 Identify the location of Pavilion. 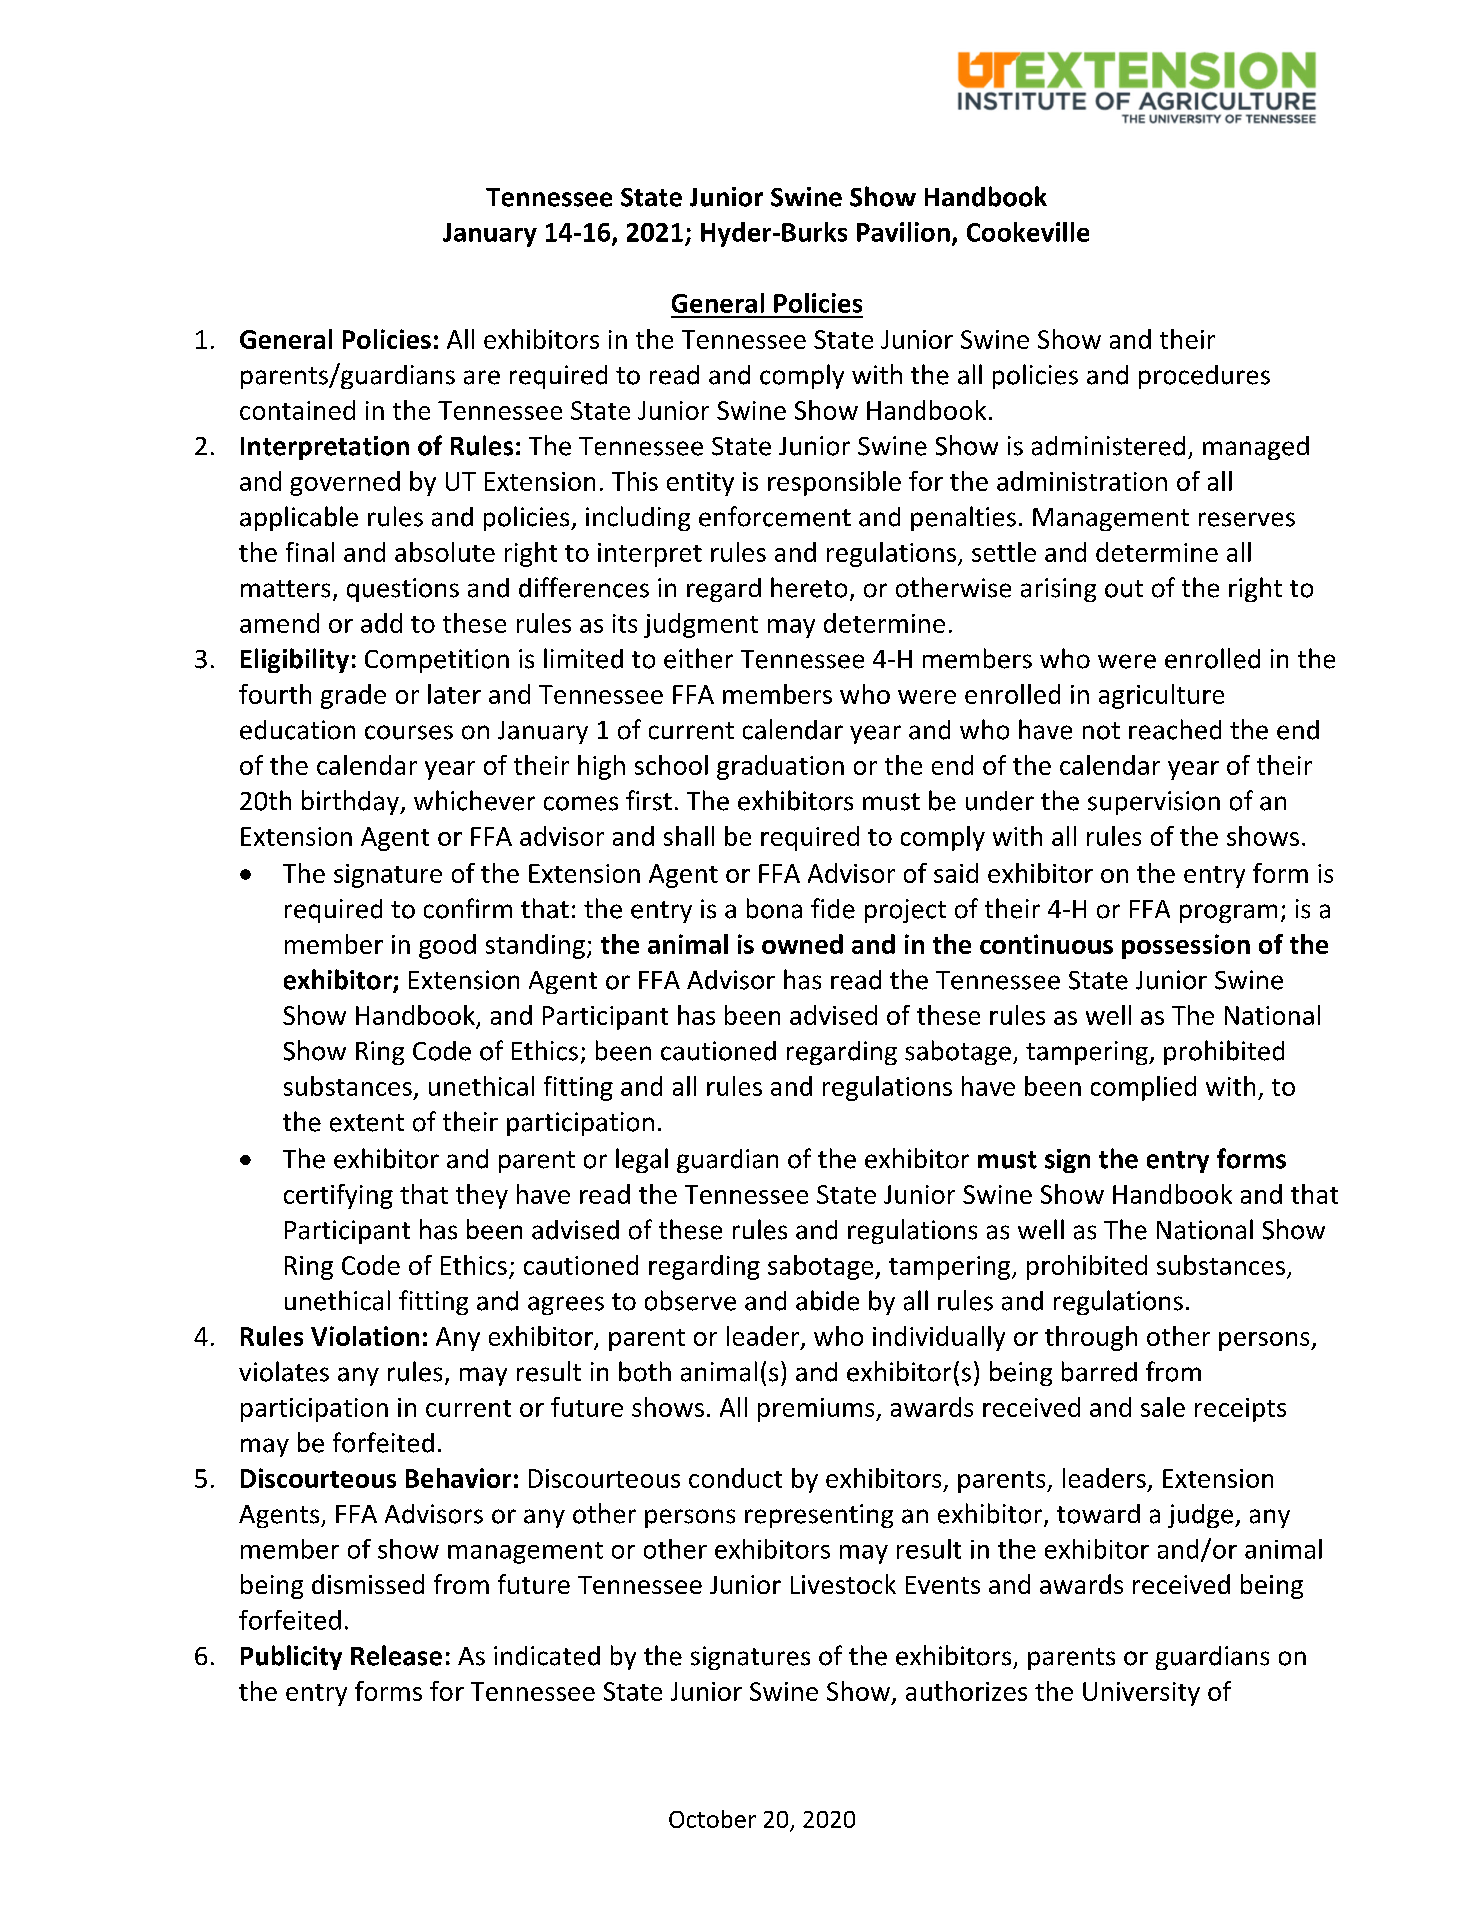
(903, 232).
